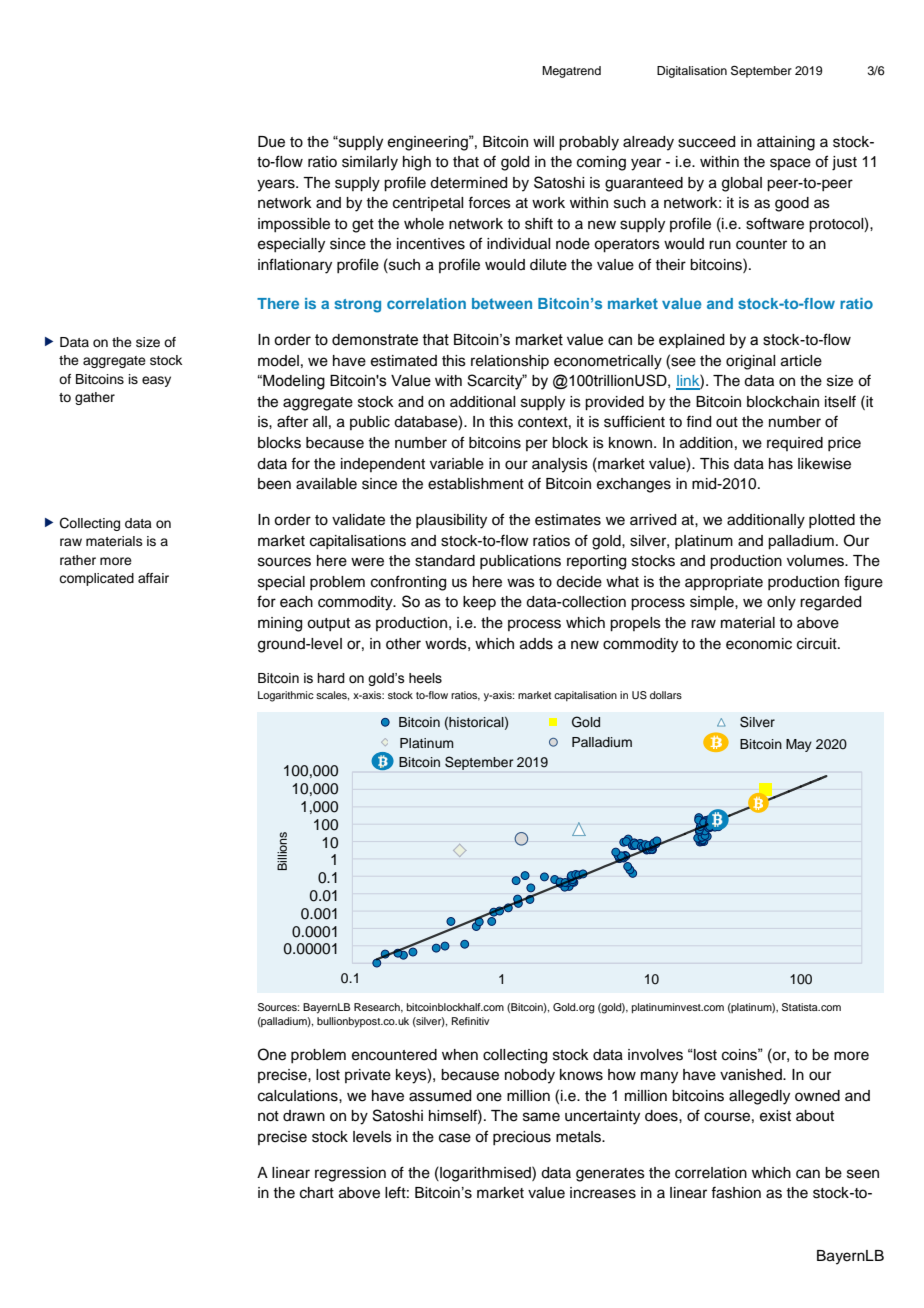 This image has width=924, height=1308. Describe the element at coordinates (271, 142) in the image. I see `Due` at that location.
